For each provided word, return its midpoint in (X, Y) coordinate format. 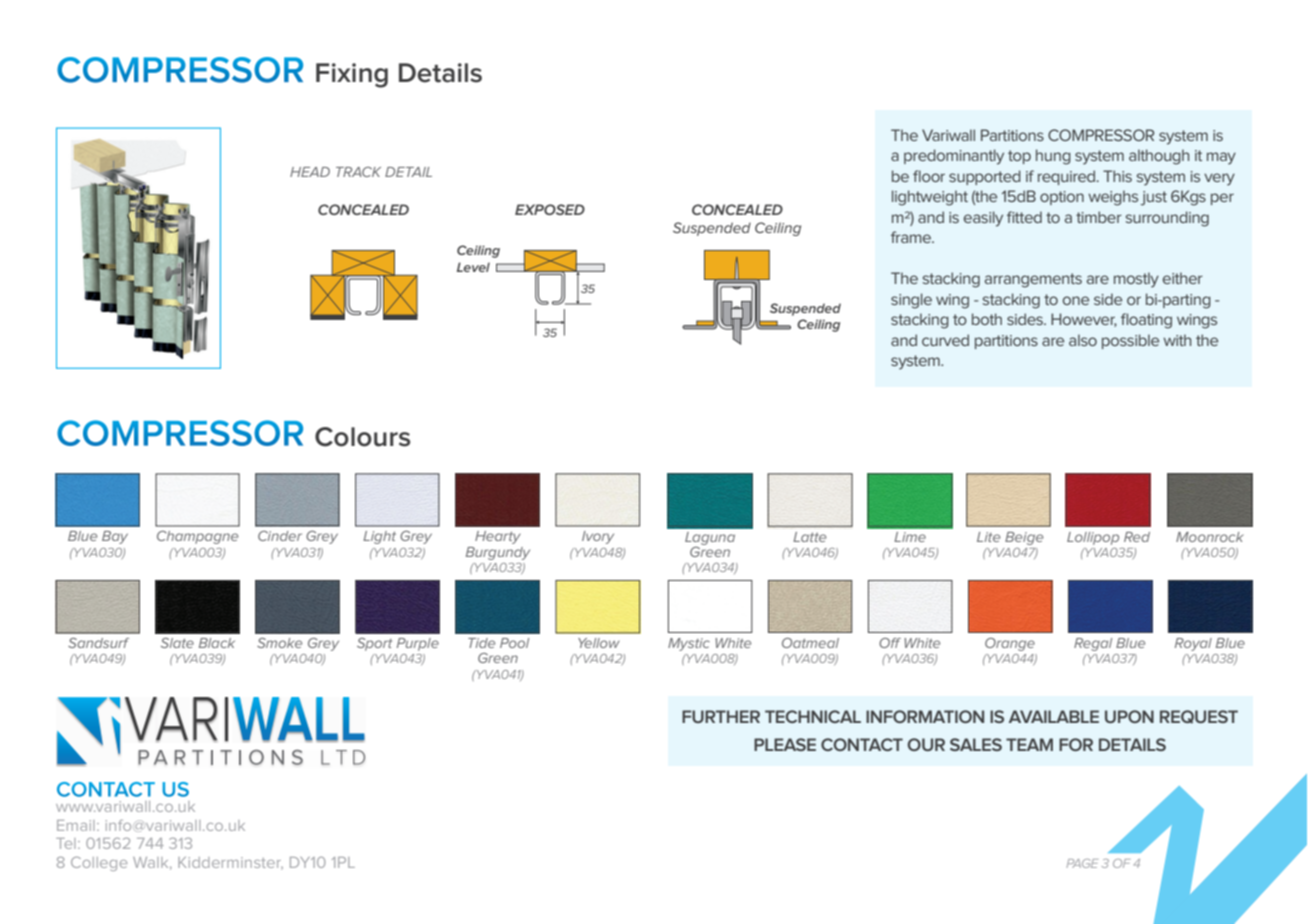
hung (1053, 157)
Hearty (498, 537)
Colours (362, 437)
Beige (1024, 538)
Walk (152, 863)
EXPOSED (550, 209)
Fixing (352, 75)
